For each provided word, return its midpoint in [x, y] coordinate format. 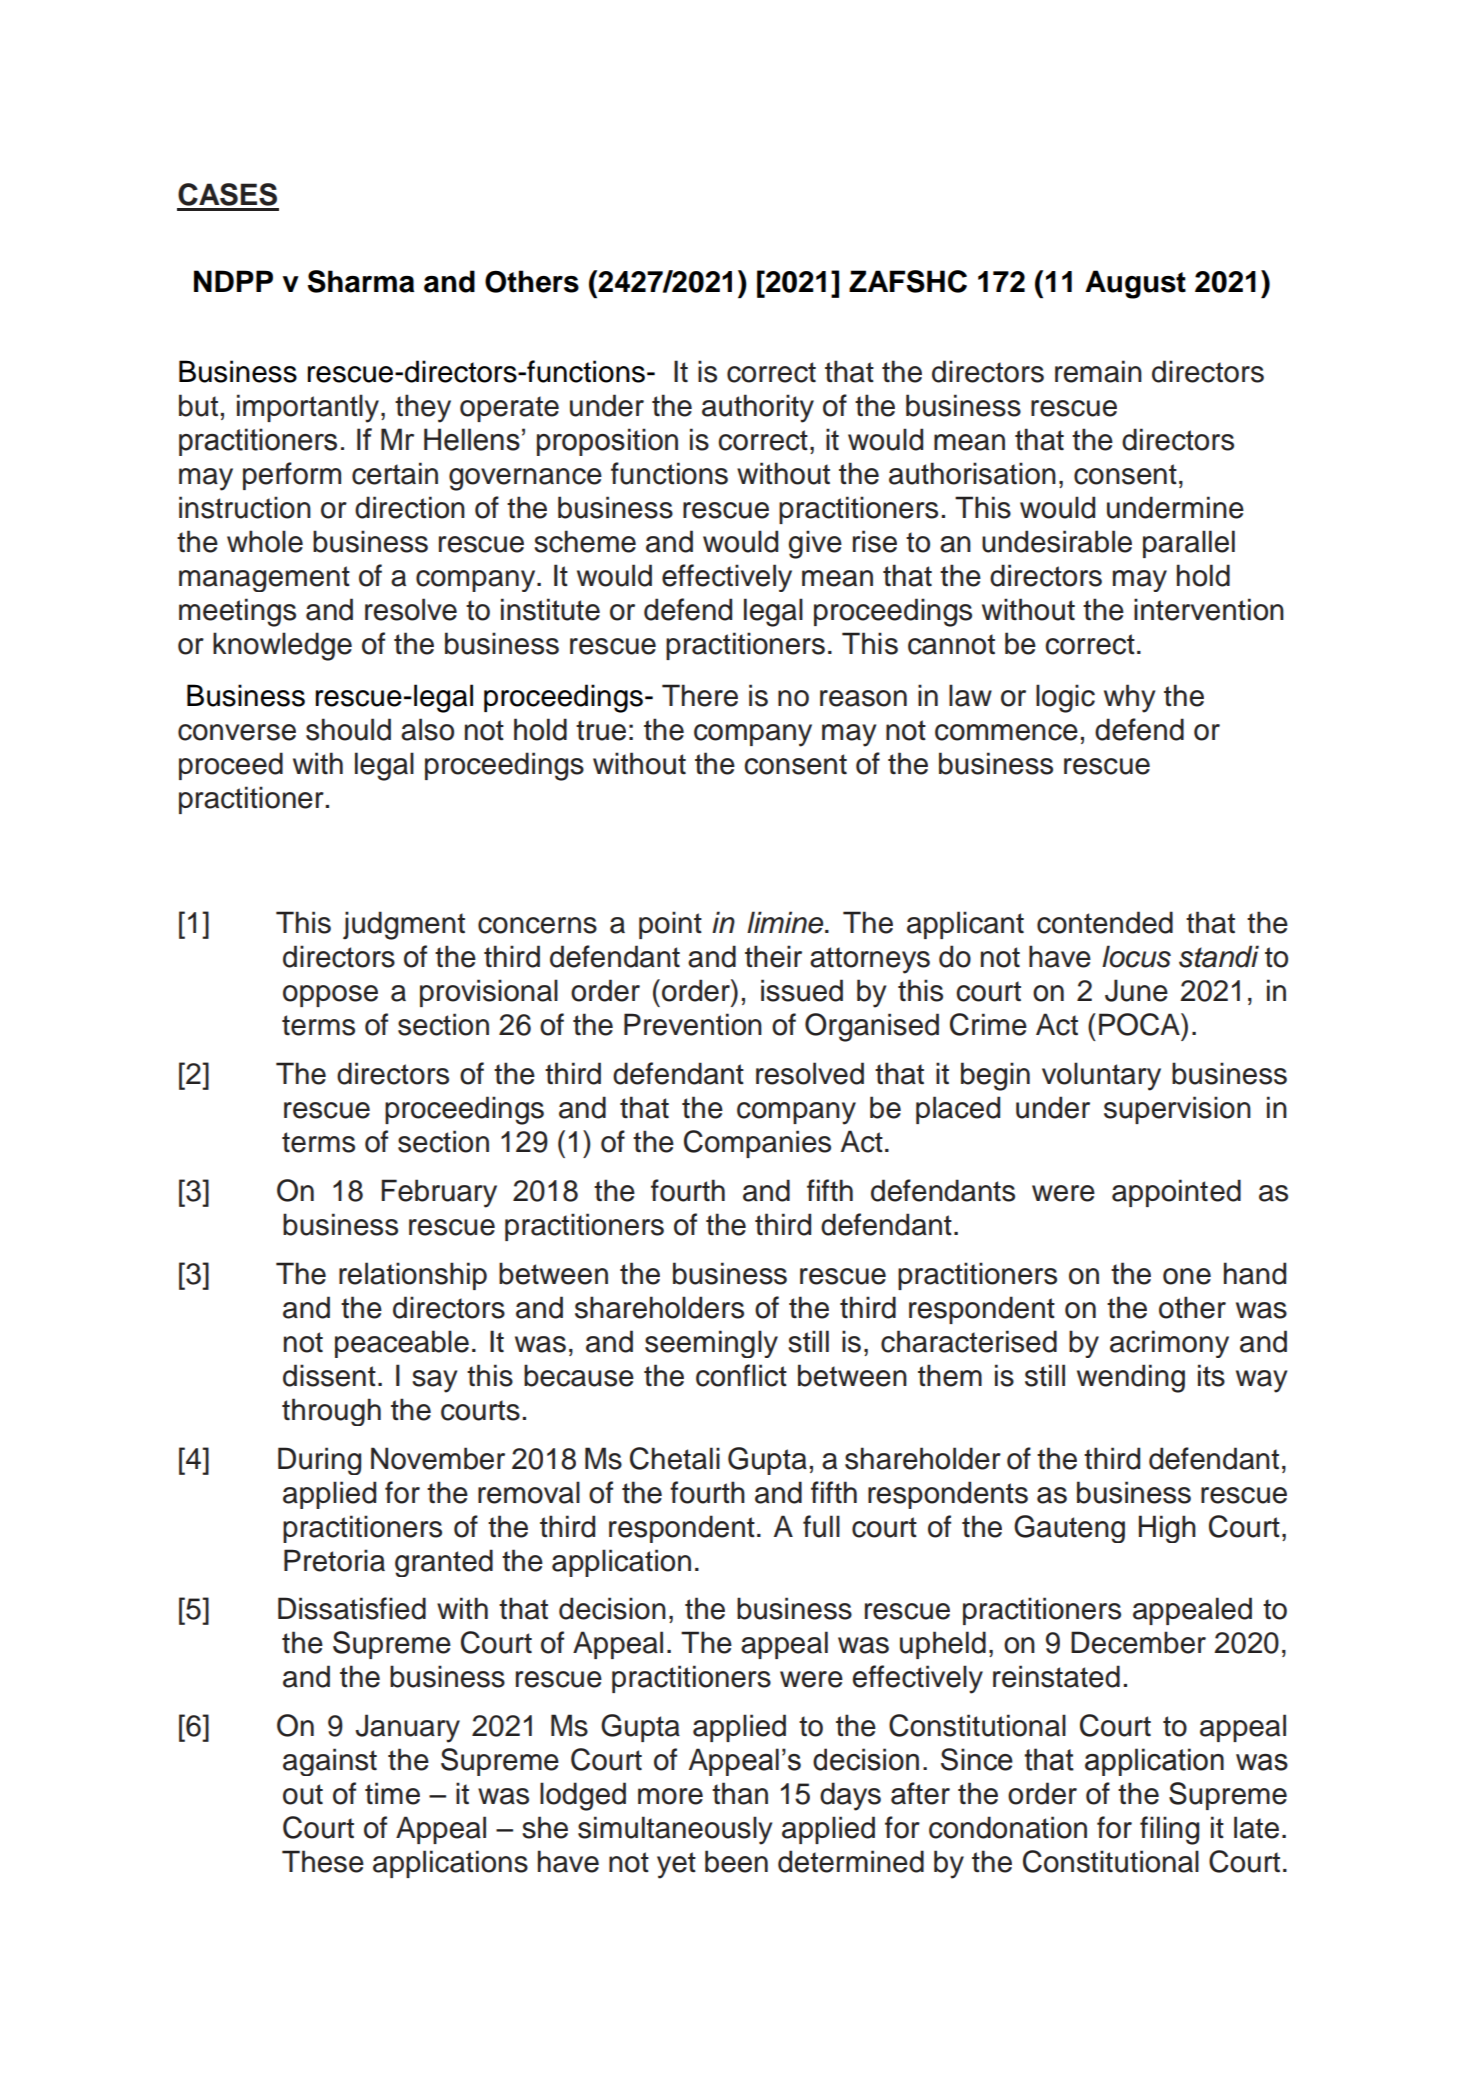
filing [1169, 1830]
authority [758, 408]
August [1135, 284]
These [323, 1861]
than [740, 1793]
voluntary [1101, 1076]
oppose [330, 996]
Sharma [361, 281]
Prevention [693, 1024]
